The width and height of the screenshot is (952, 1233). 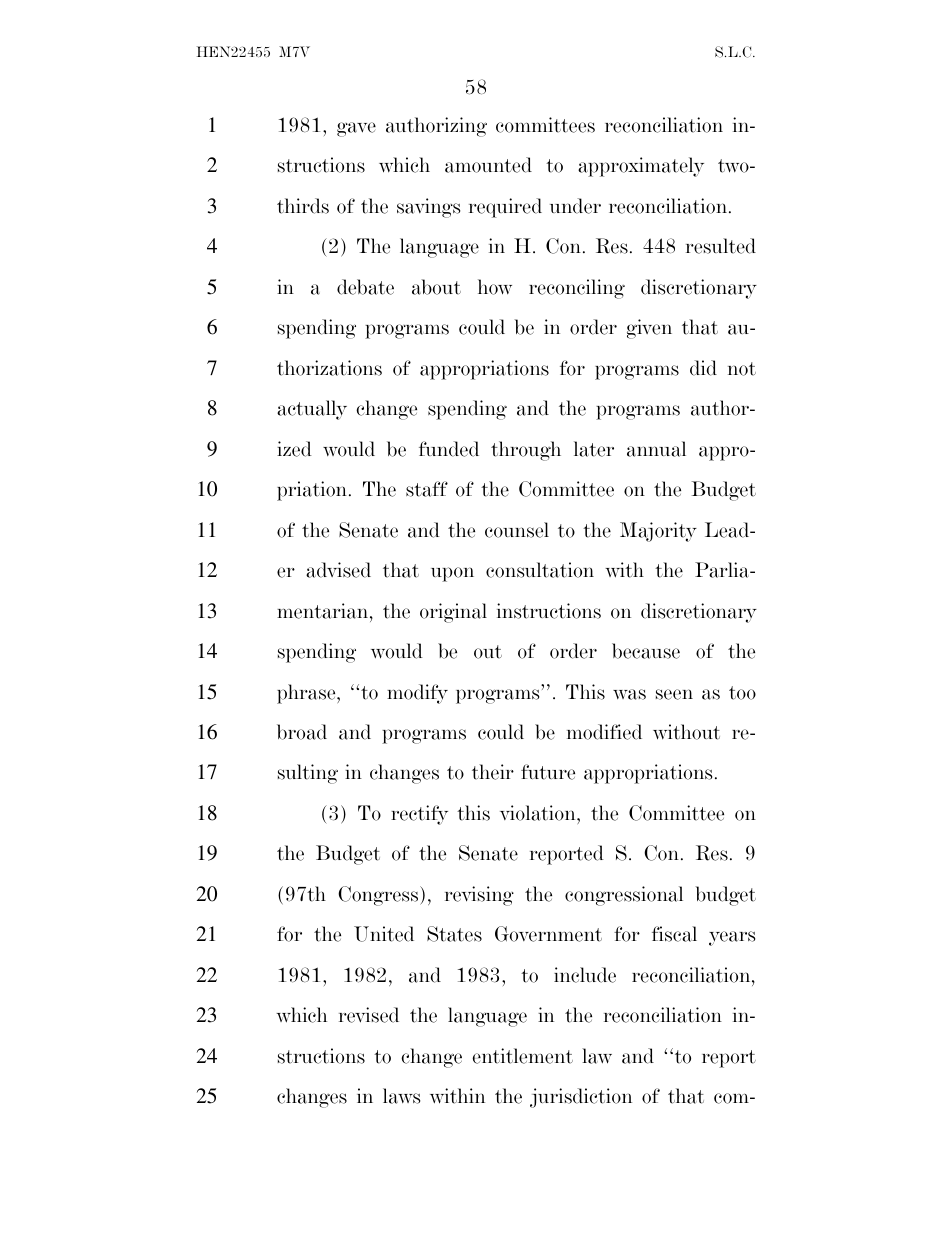 I want to click on gave, so click(x=356, y=129).
